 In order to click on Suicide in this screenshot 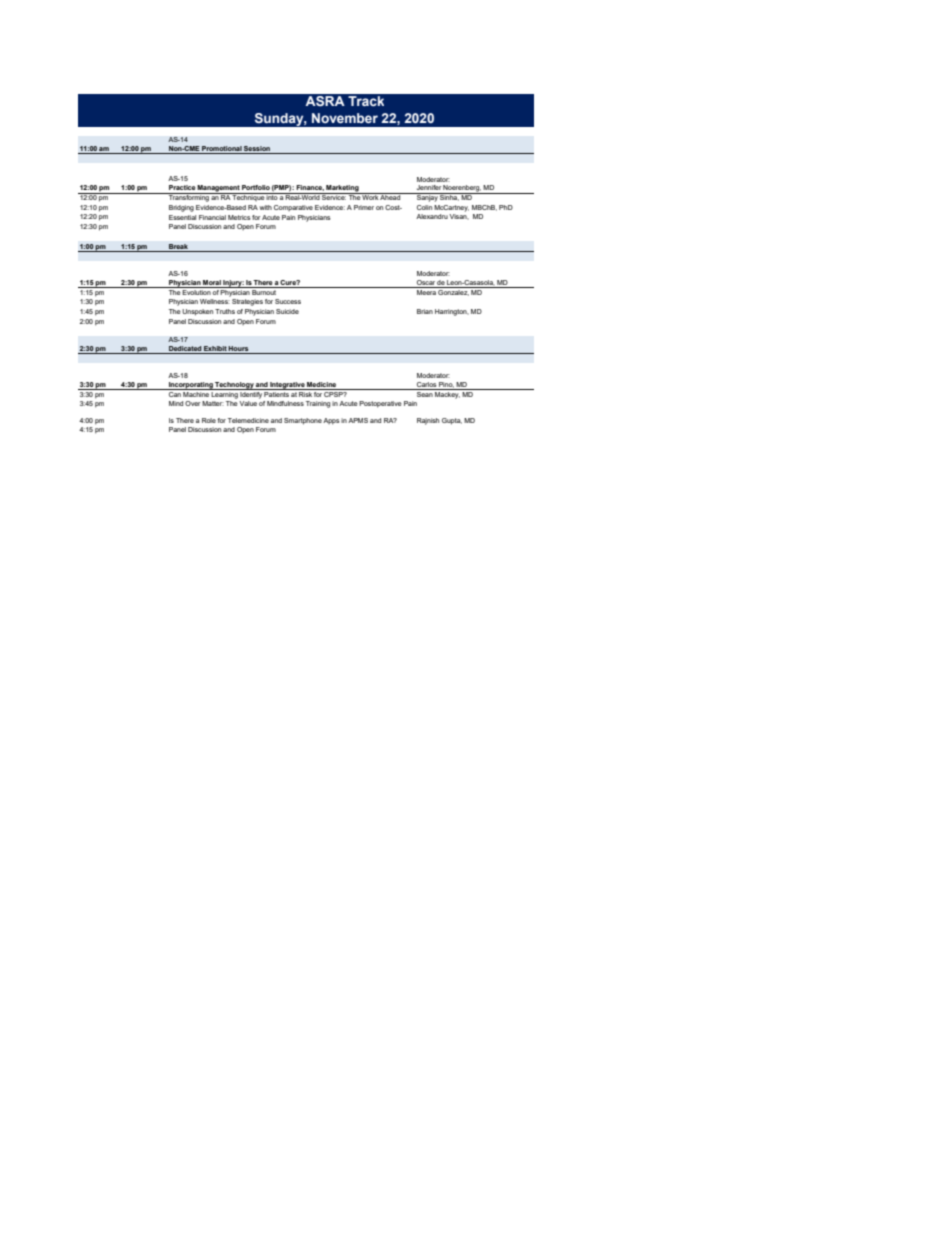, I will do `click(287, 311)`.
